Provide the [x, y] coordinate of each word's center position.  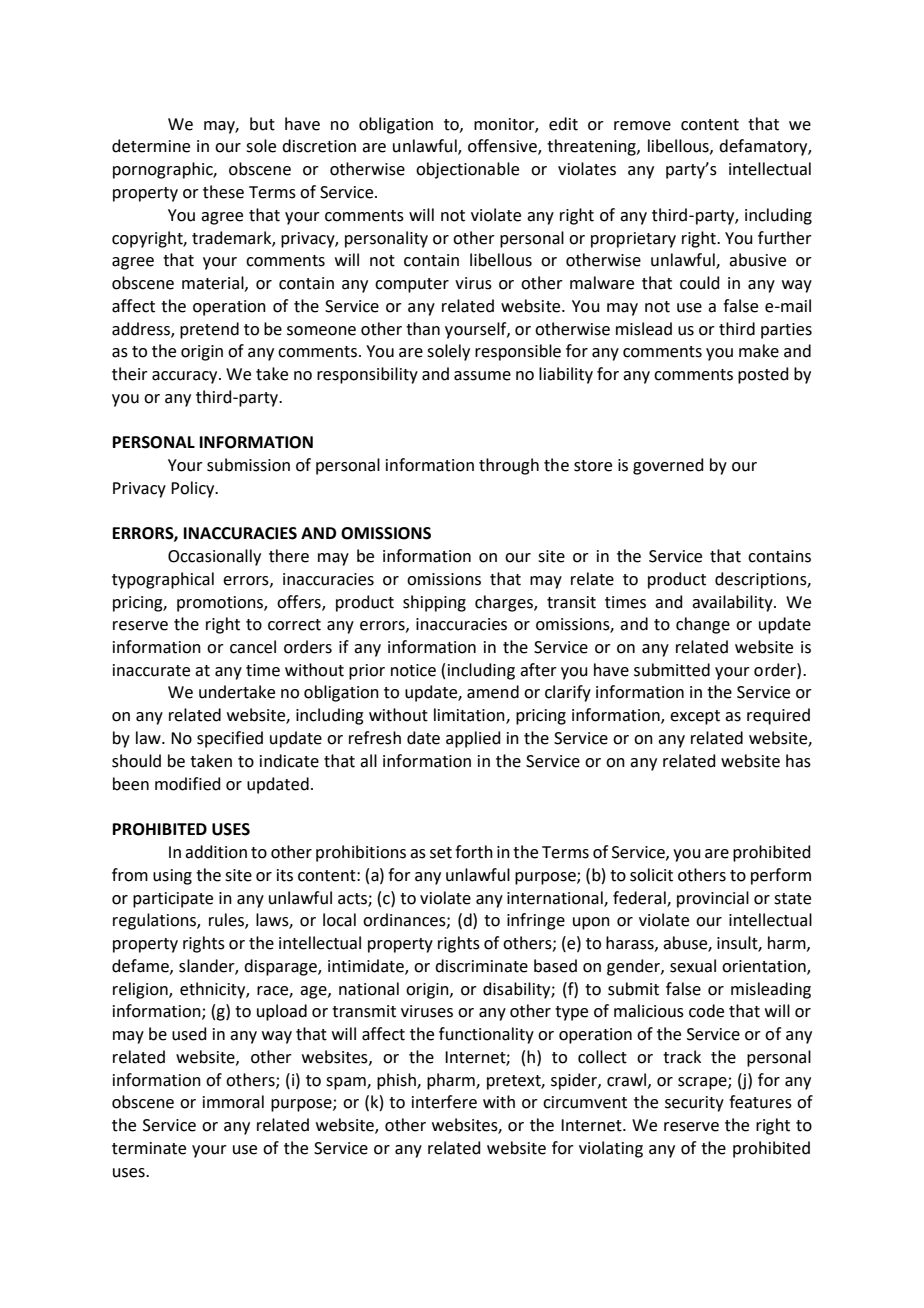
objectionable [467, 170]
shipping [434, 603]
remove [642, 126]
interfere [444, 1102]
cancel [253, 647]
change [703, 625]
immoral [233, 1102]
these [223, 192]
